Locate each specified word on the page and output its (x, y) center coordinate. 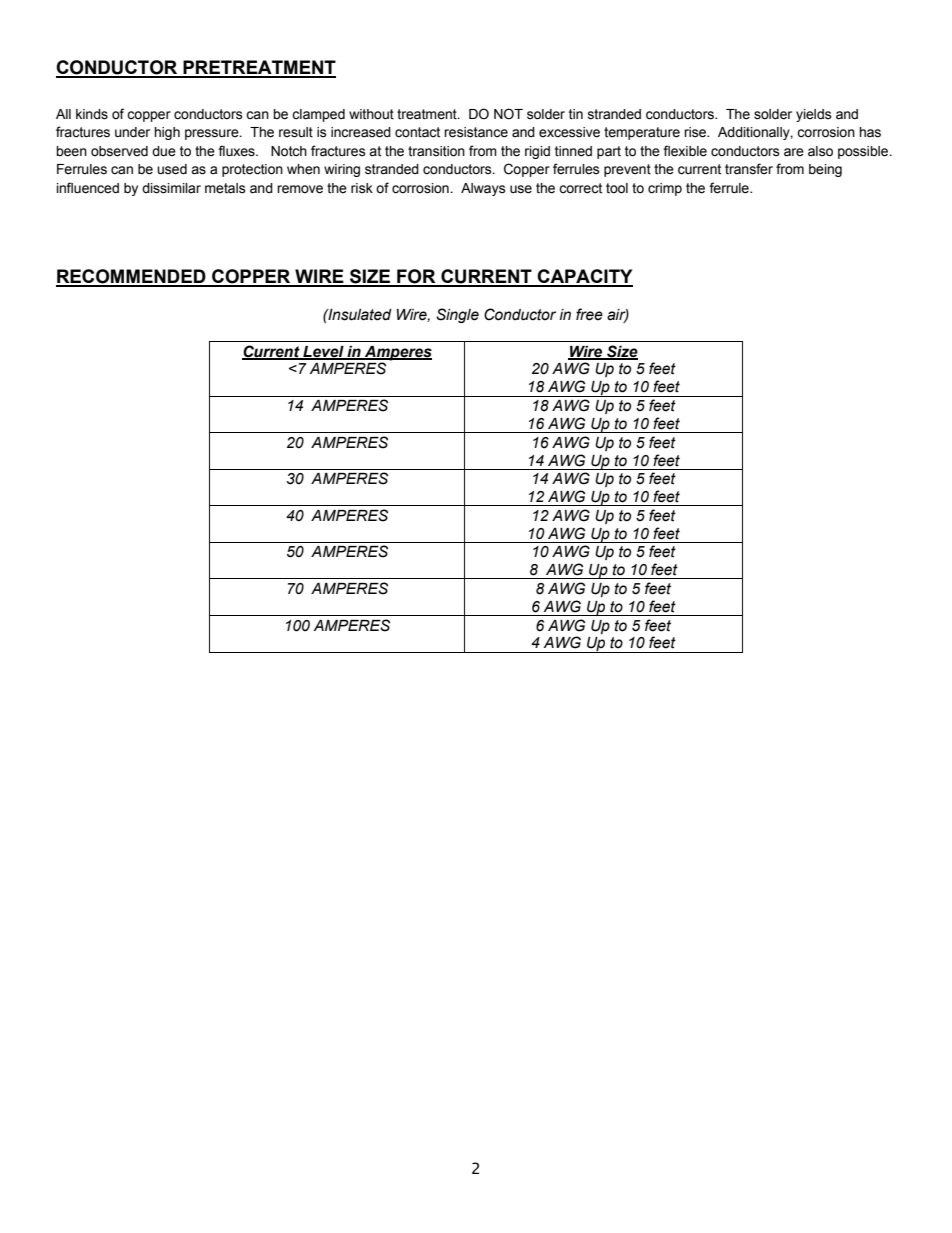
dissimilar (171, 188)
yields (814, 115)
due (164, 151)
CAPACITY (584, 277)
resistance (476, 132)
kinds (92, 114)
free (589, 314)
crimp (665, 189)
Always (483, 189)
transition (436, 151)
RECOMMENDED (132, 277)
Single (457, 315)
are (794, 152)
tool (617, 188)
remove (300, 189)
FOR (416, 277)
